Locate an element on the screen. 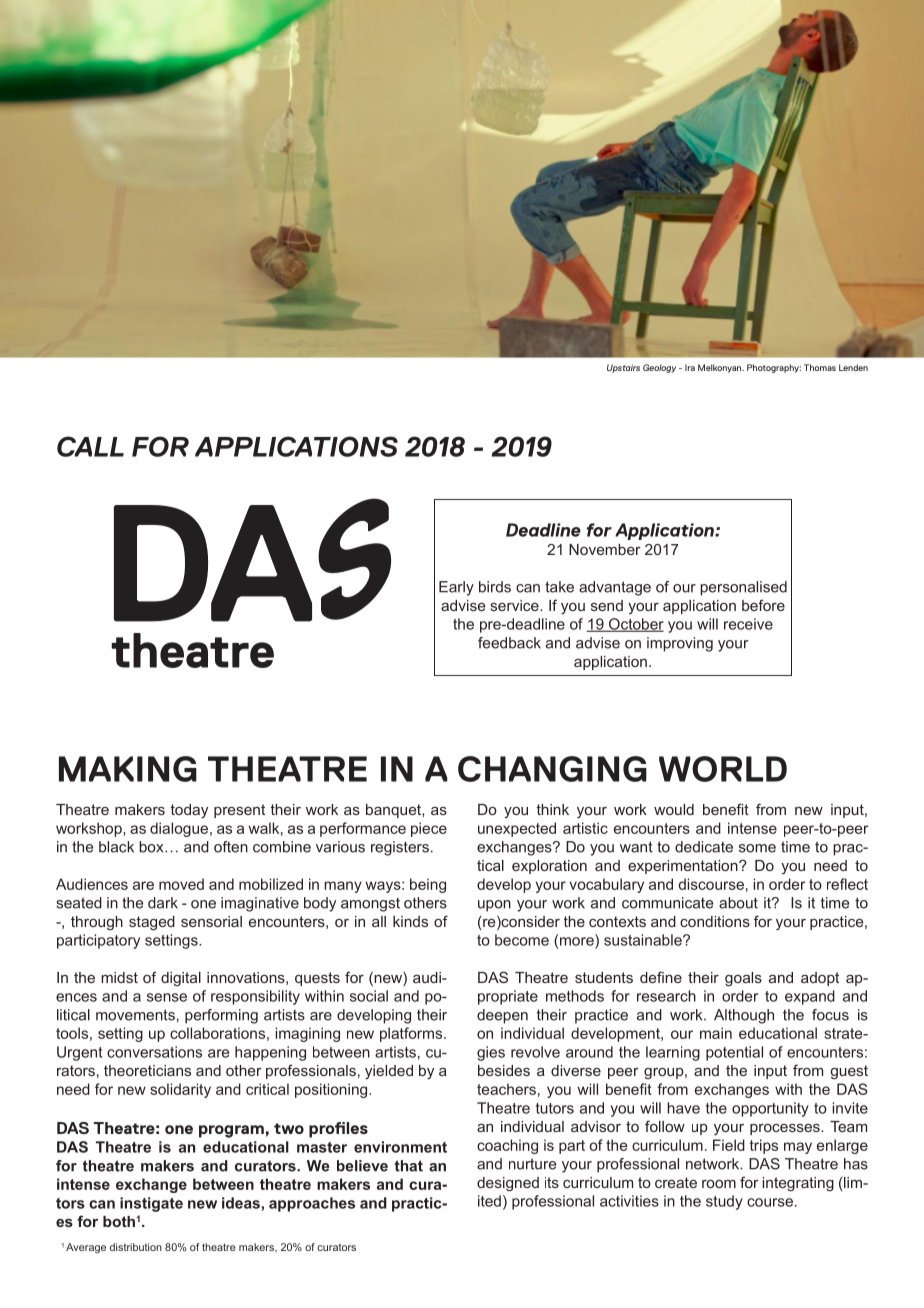  Upstairs is located at coordinates (623, 368).
